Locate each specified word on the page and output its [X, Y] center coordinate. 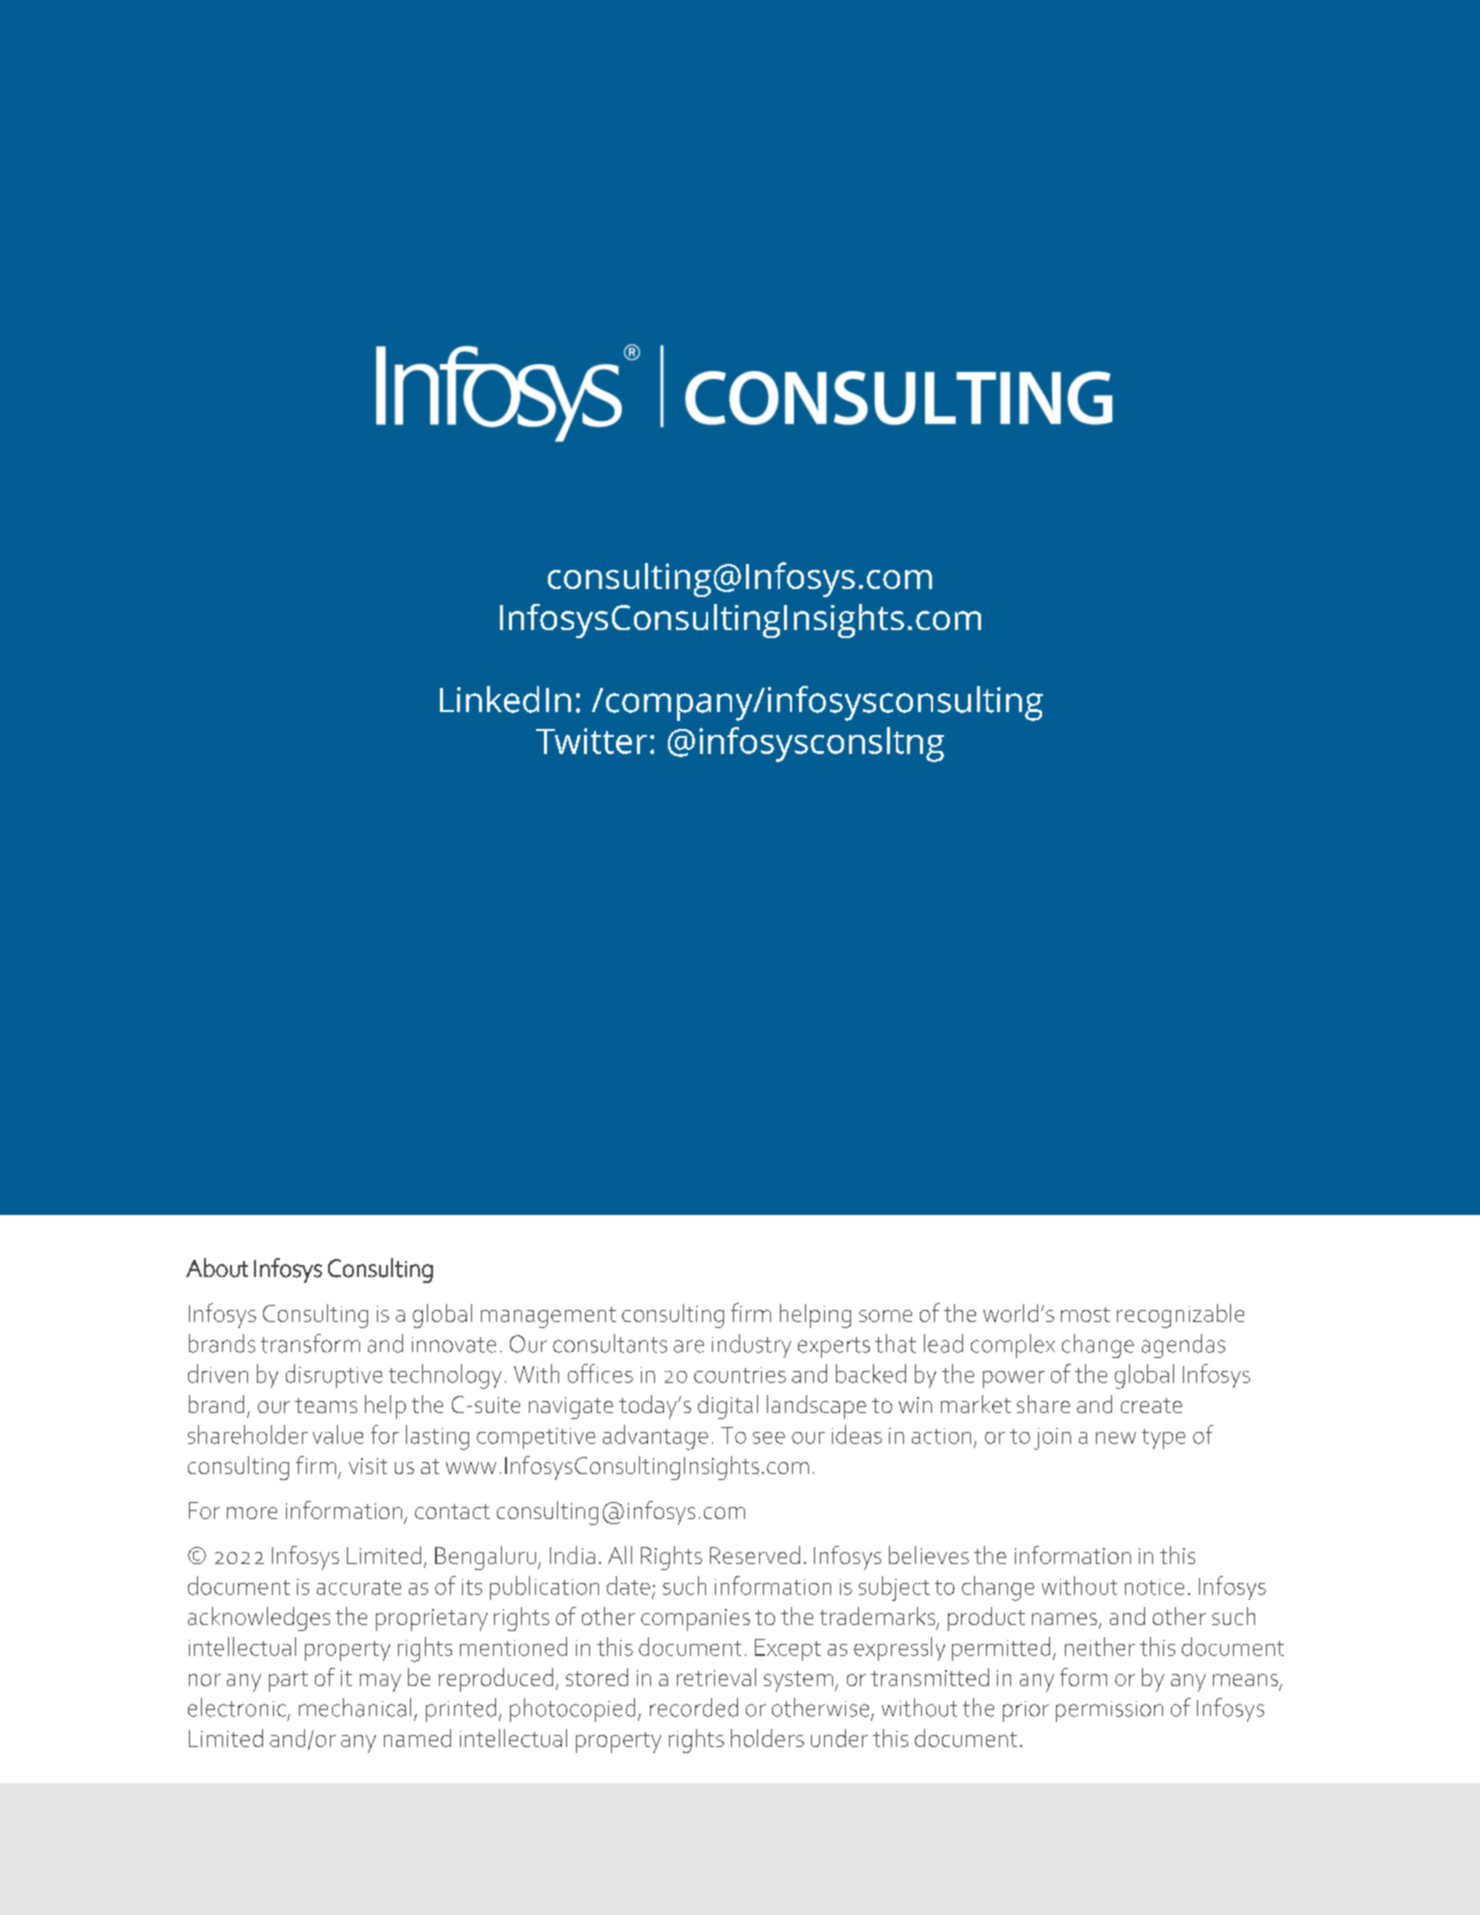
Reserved [755, 1555]
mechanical [355, 1707]
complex [1013, 1346]
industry [751, 1346]
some [885, 1316]
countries [740, 1375]
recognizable [1180, 1316]
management [548, 1317]
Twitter [591, 741]
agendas [1183, 1346]
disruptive [334, 1376]
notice [1154, 1587]
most [1085, 1314]
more [252, 1513]
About [217, 1268]
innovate [454, 1345]
